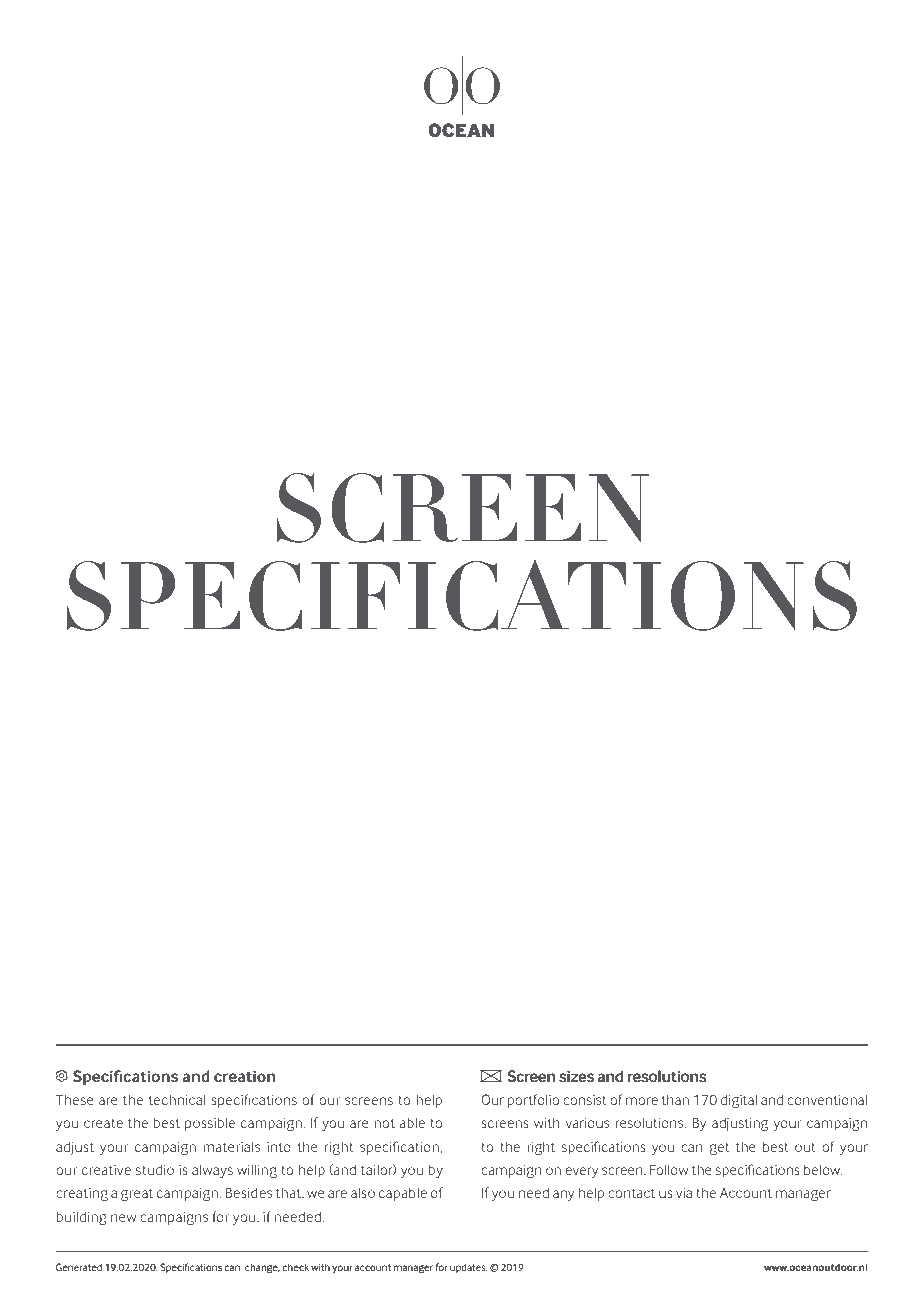 The width and height of the screenshot is (924, 1308). Describe the element at coordinates (79, 1267) in the screenshot. I see `Generated` at that location.
